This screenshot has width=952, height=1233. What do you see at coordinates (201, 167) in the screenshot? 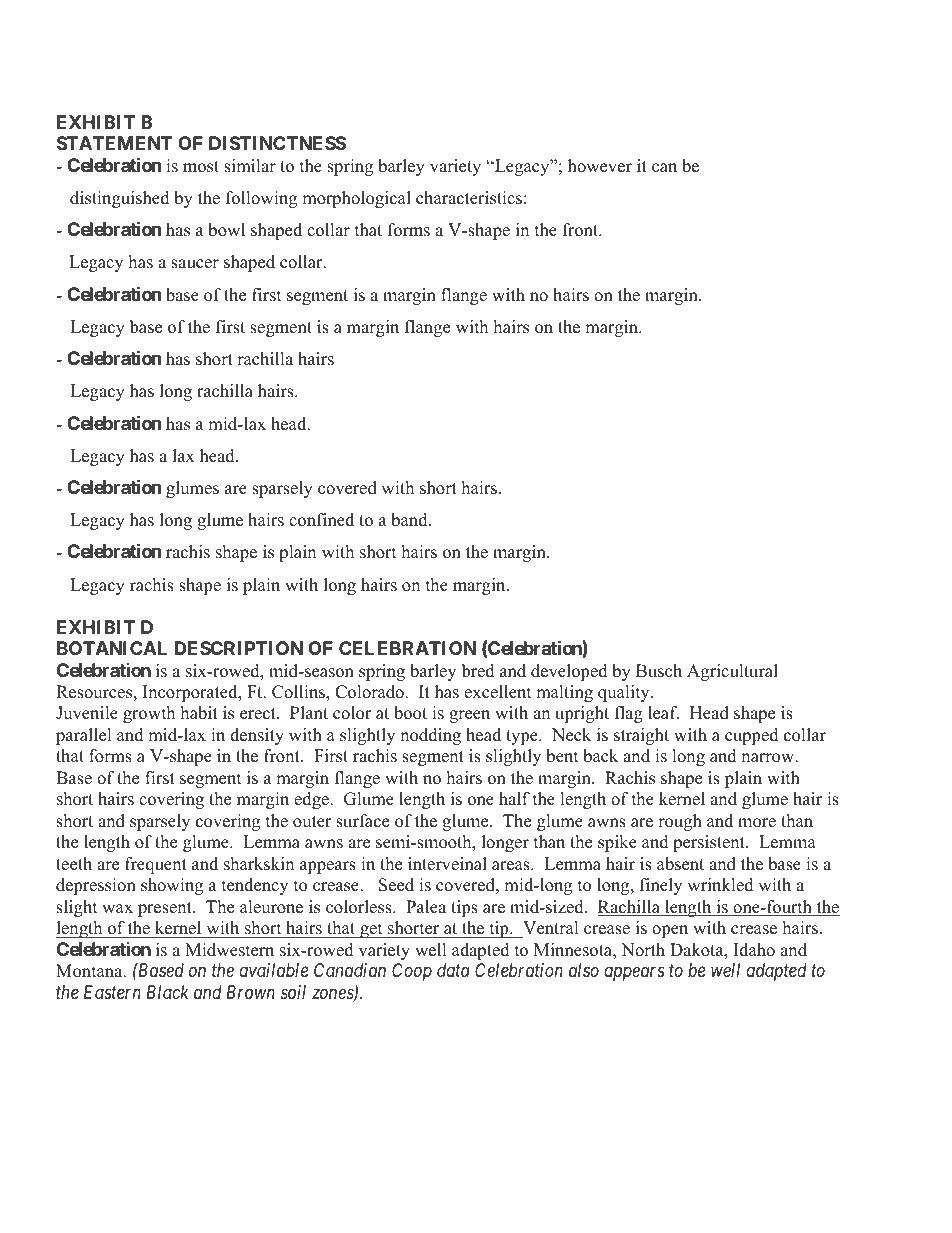
I see `most` at bounding box center [201, 167].
